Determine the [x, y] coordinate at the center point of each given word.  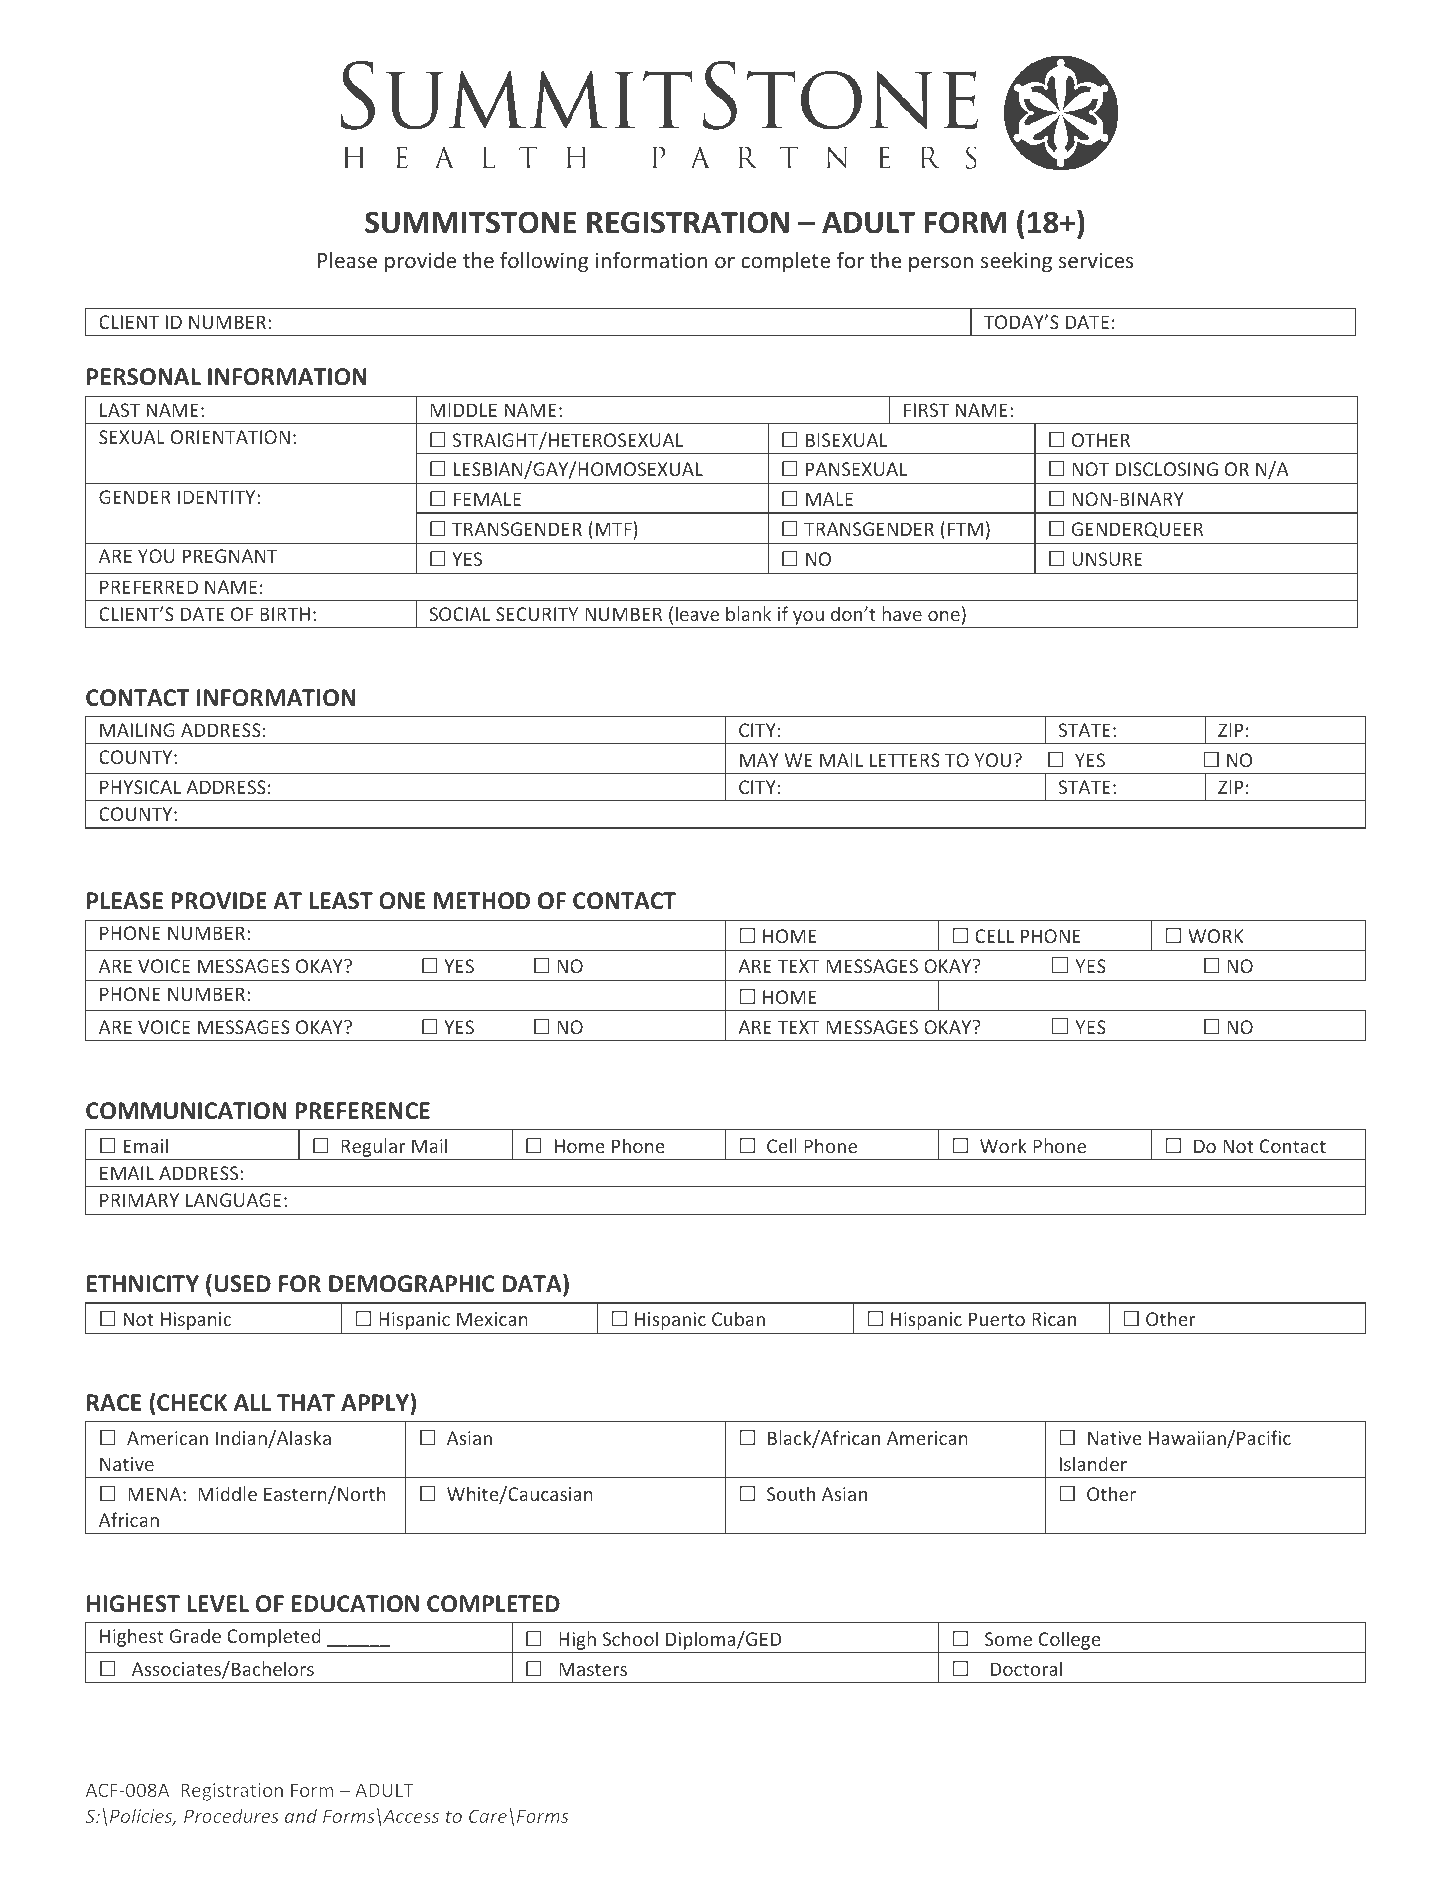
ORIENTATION [230, 437]
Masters [593, 1669]
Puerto [997, 1319]
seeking [1016, 262]
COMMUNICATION [186, 1111]
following [544, 262]
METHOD [482, 901]
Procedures [231, 1815]
